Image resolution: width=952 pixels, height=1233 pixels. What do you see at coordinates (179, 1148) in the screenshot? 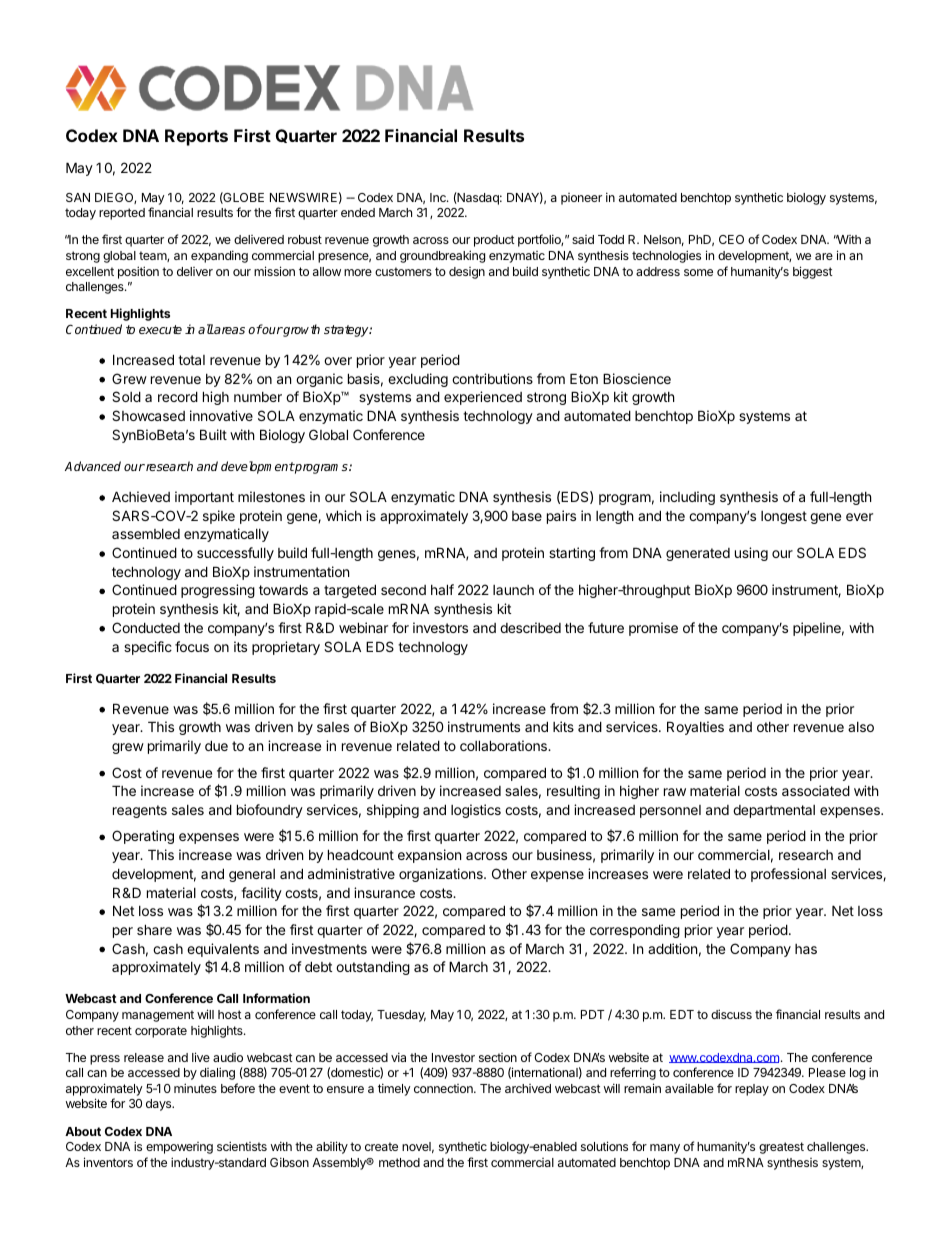
I see `empowering` at bounding box center [179, 1148].
